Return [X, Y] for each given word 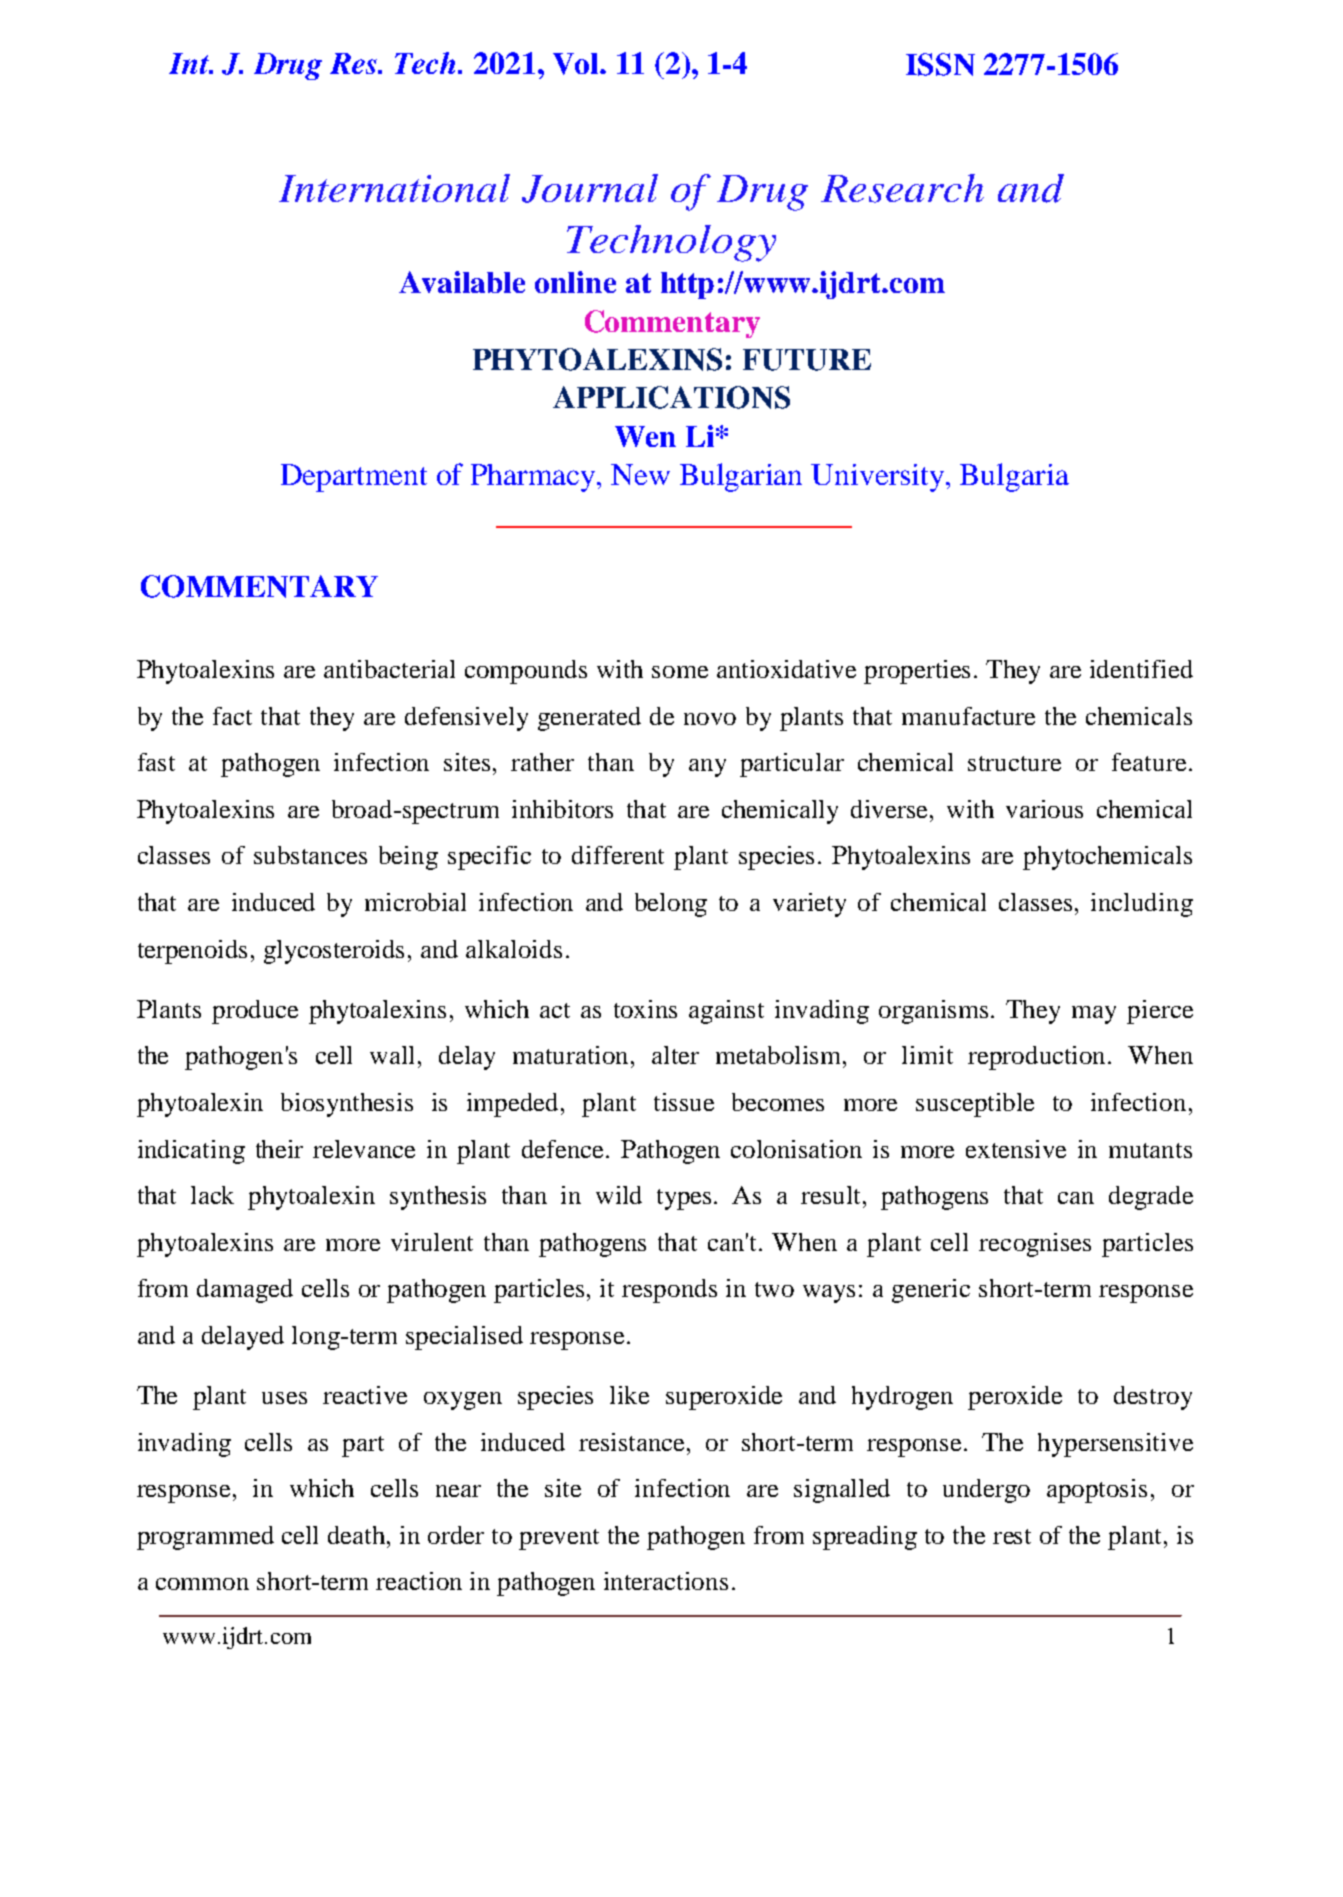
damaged [245, 1291]
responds [669, 1291]
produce [255, 1012]
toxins [645, 1009]
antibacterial [389, 669]
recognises [1035, 1245]
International [394, 188]
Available [462, 282]
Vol [577, 64]
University [879, 478]
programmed [205, 1538]
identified [1141, 669]
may [1094, 1015]
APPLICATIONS [671, 397]
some [680, 672]
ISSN [940, 64]
